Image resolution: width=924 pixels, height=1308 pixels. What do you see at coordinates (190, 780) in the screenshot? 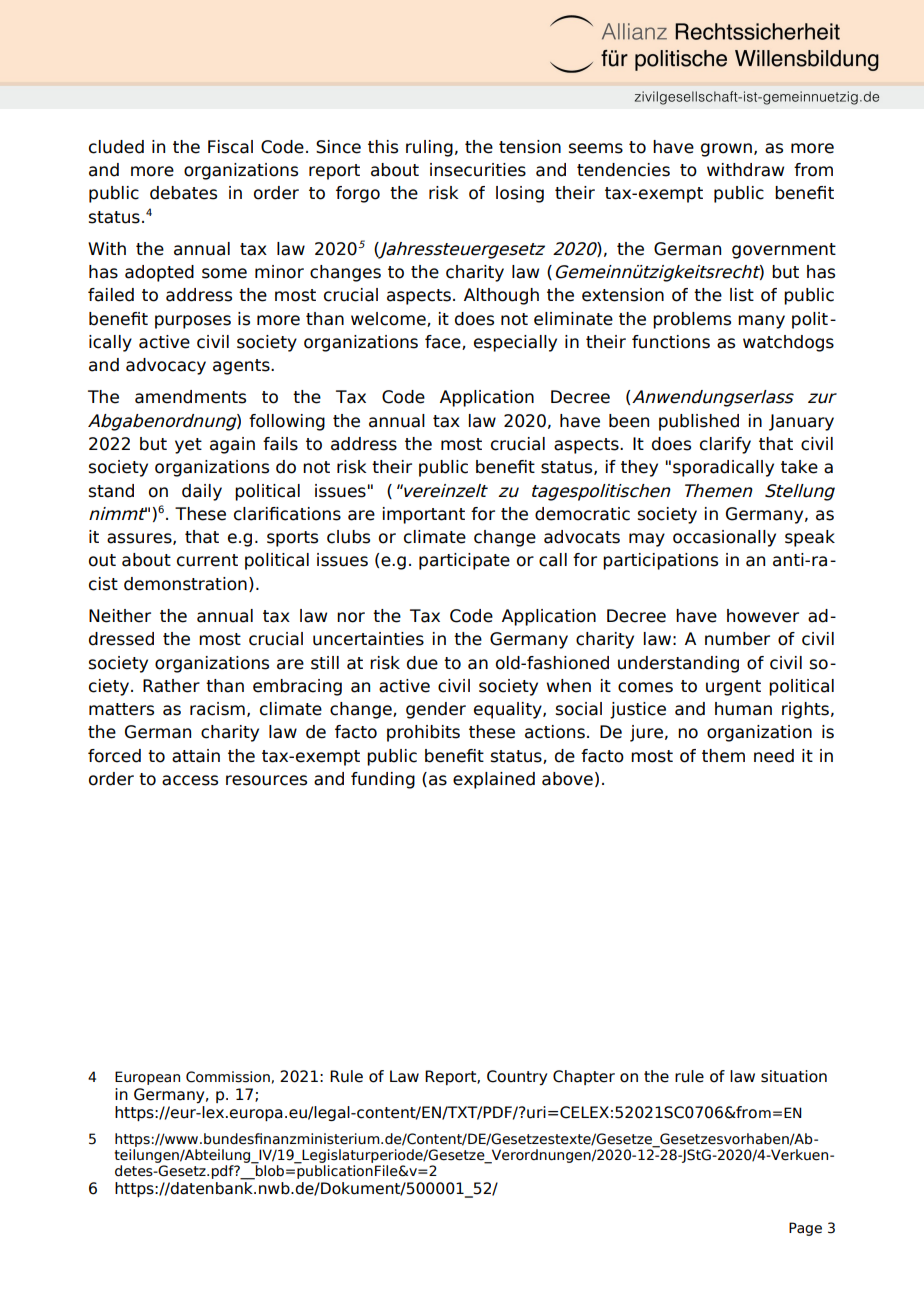
I see `access` at bounding box center [190, 780].
